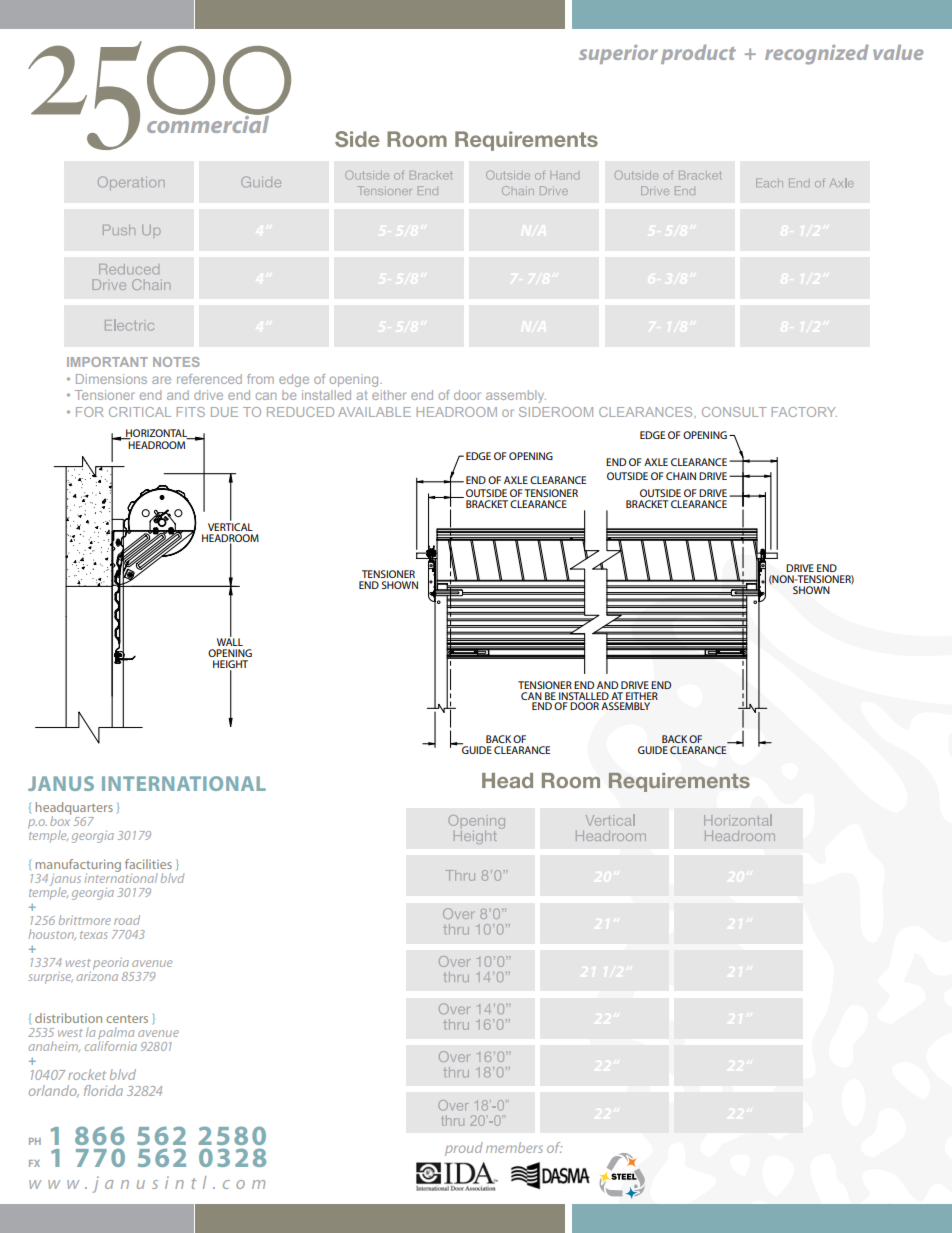 Image resolution: width=952 pixels, height=1233 pixels. I want to click on recognized, so click(817, 55).
